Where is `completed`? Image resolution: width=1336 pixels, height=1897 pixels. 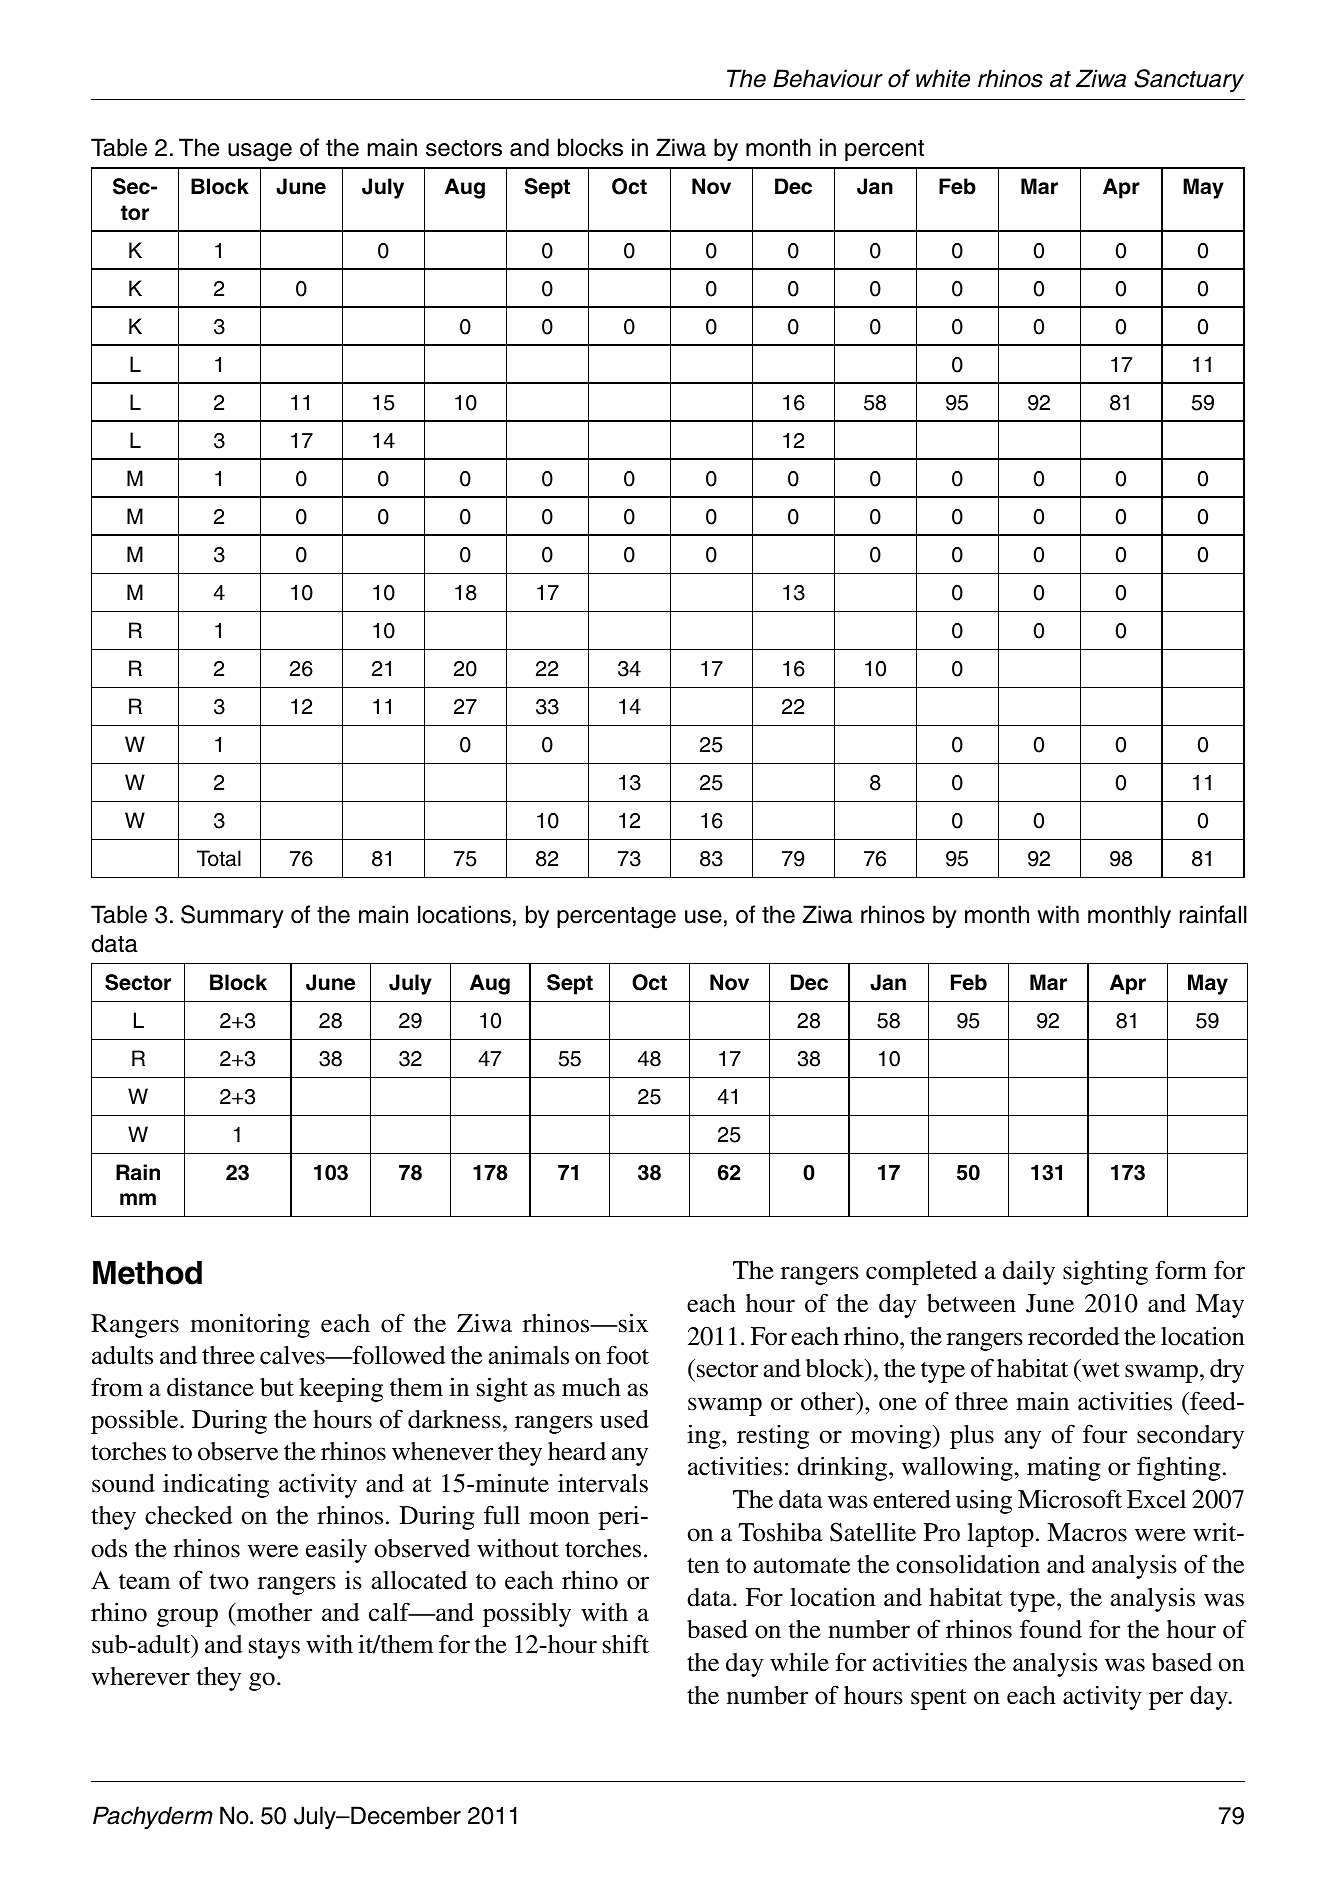
completed is located at coordinates (921, 1273).
